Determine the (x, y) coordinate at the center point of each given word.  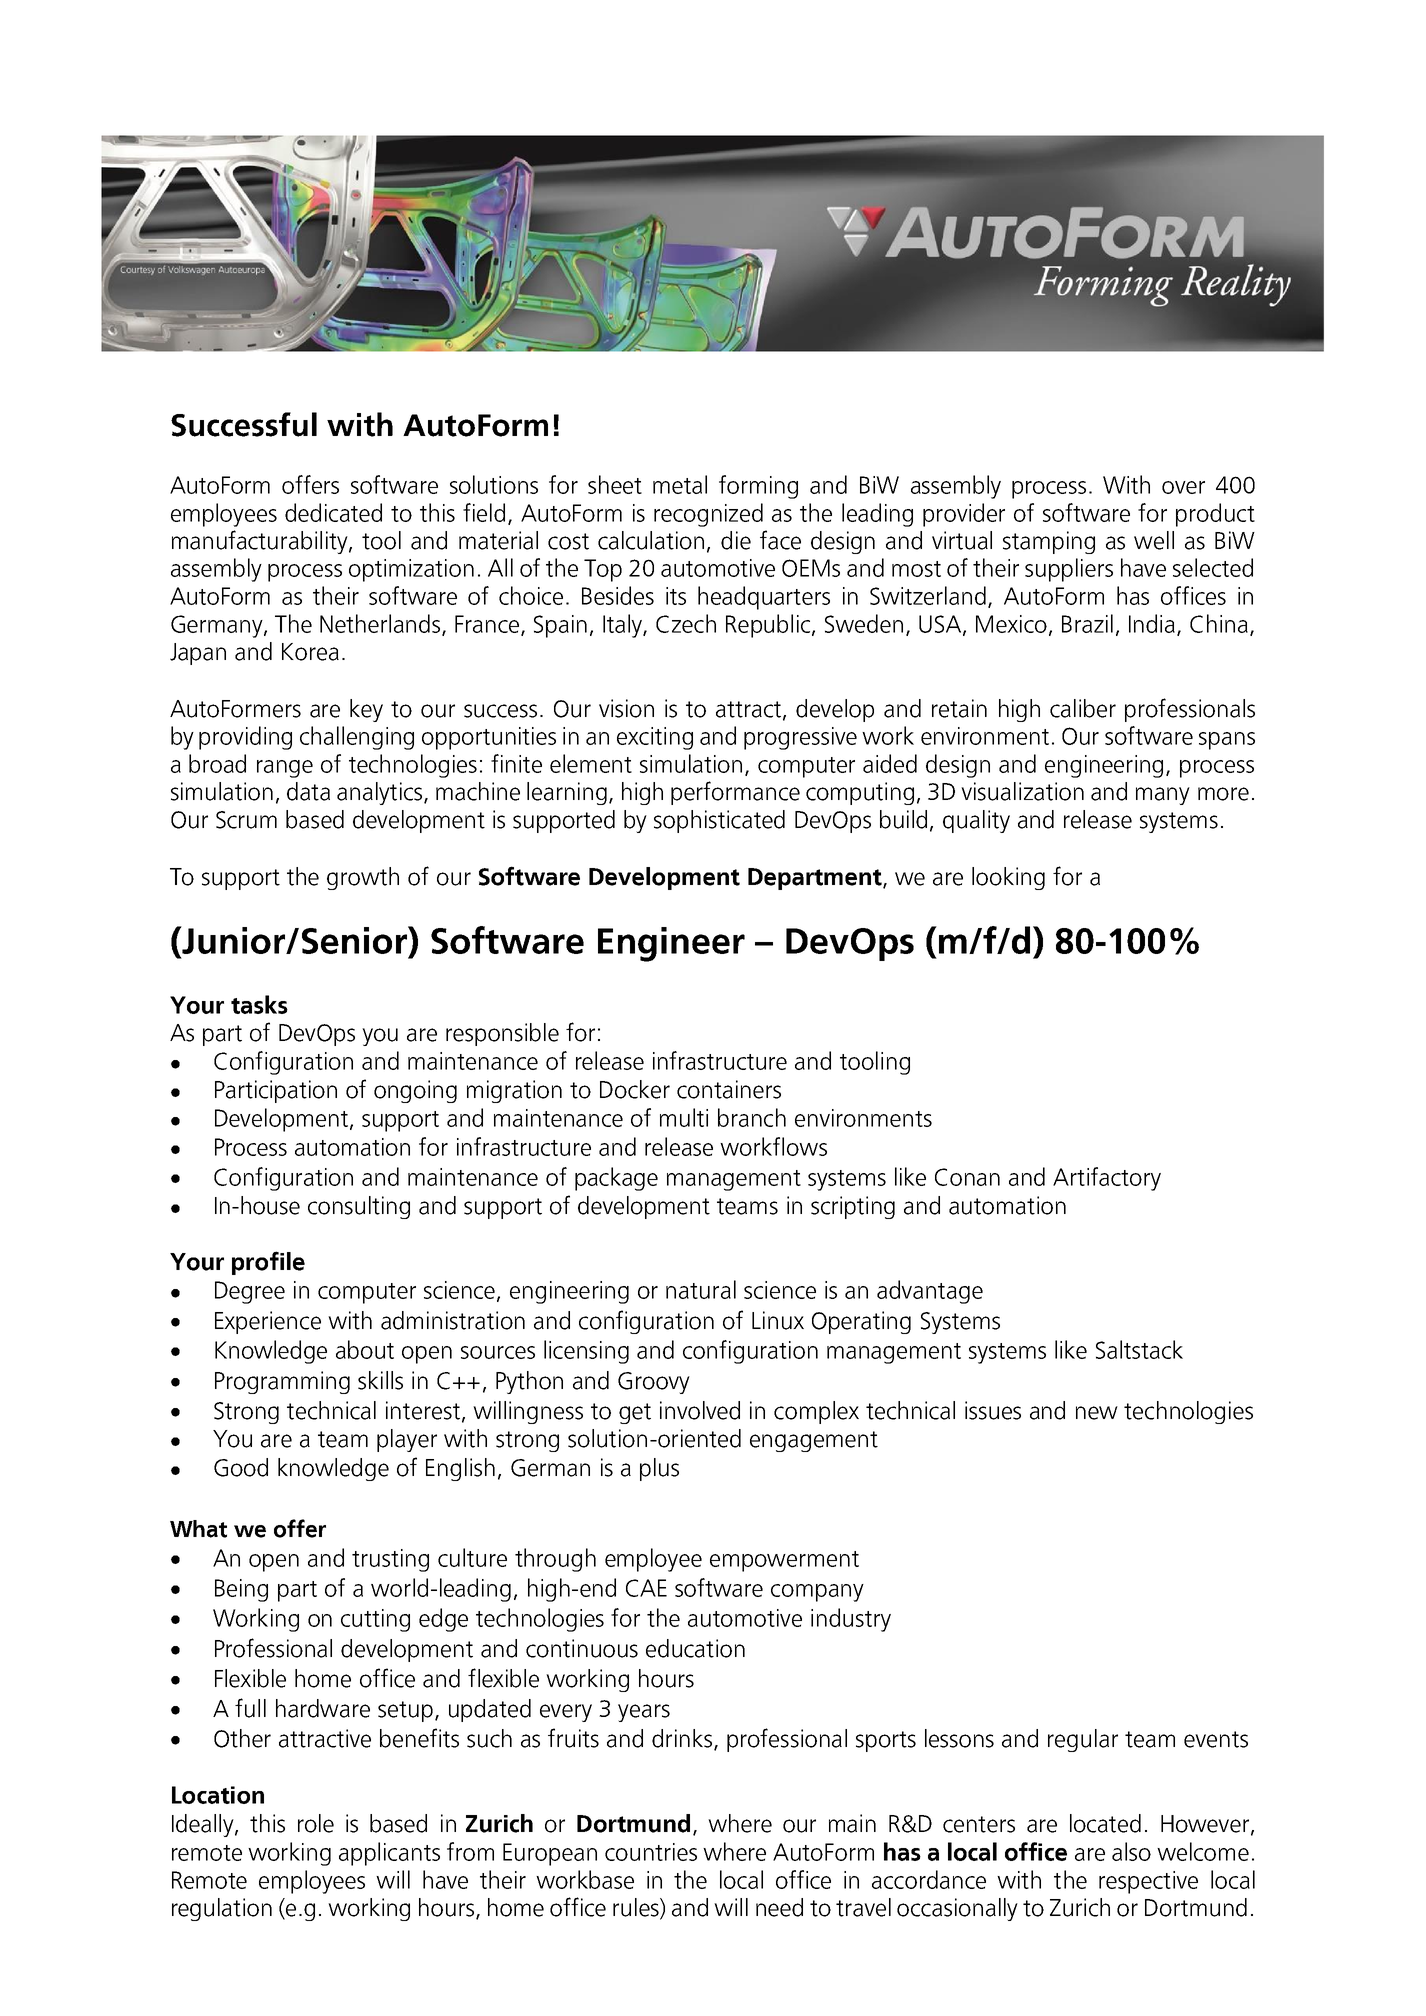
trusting (390, 1560)
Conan (967, 1177)
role (316, 1823)
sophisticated (719, 821)
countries (651, 1852)
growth (363, 878)
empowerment (784, 1561)
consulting (359, 1207)
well (1154, 540)
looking (1008, 878)
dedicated (333, 512)
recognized (708, 515)
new (1097, 1413)
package (616, 1179)
